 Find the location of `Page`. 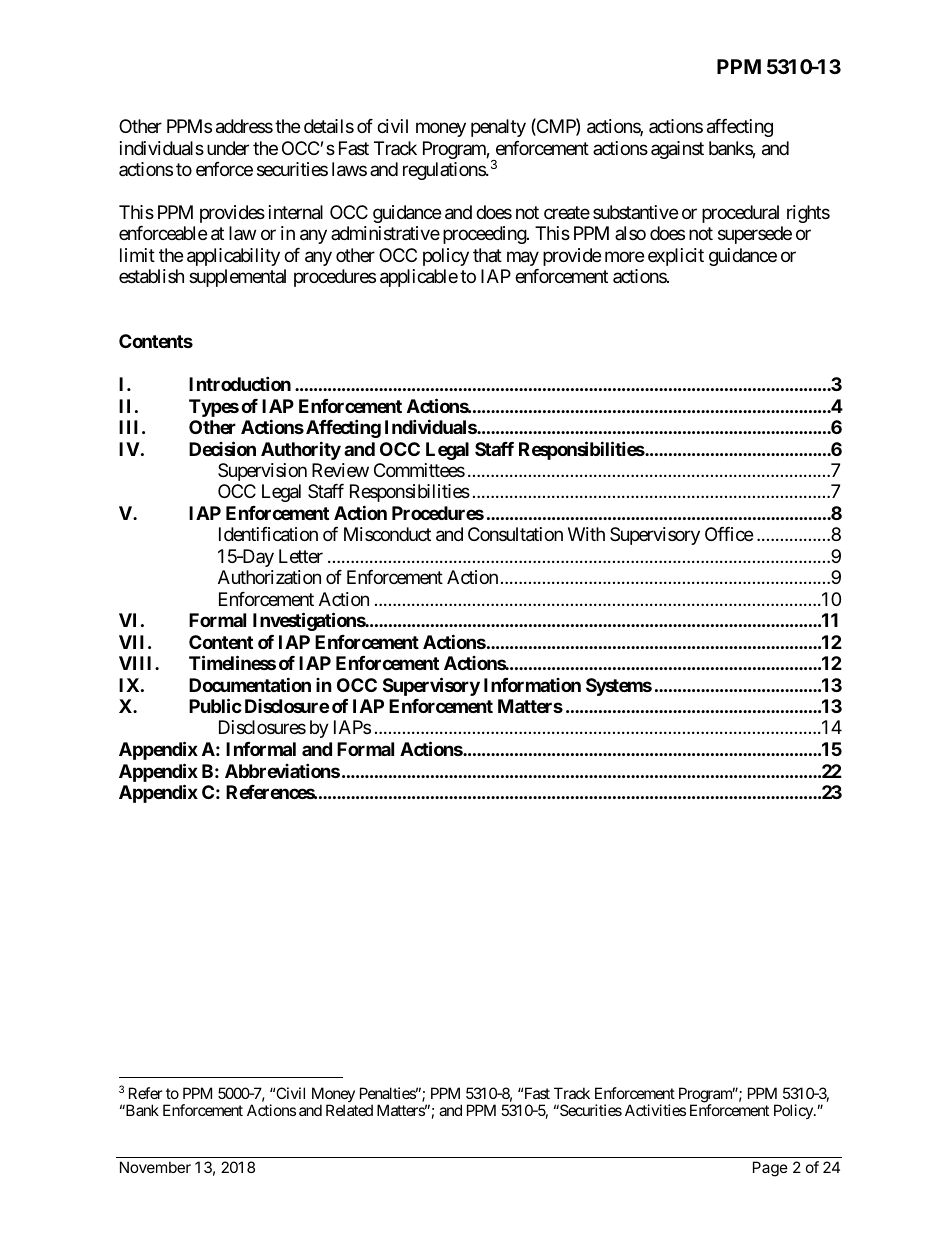

Page is located at coordinates (770, 1169).
